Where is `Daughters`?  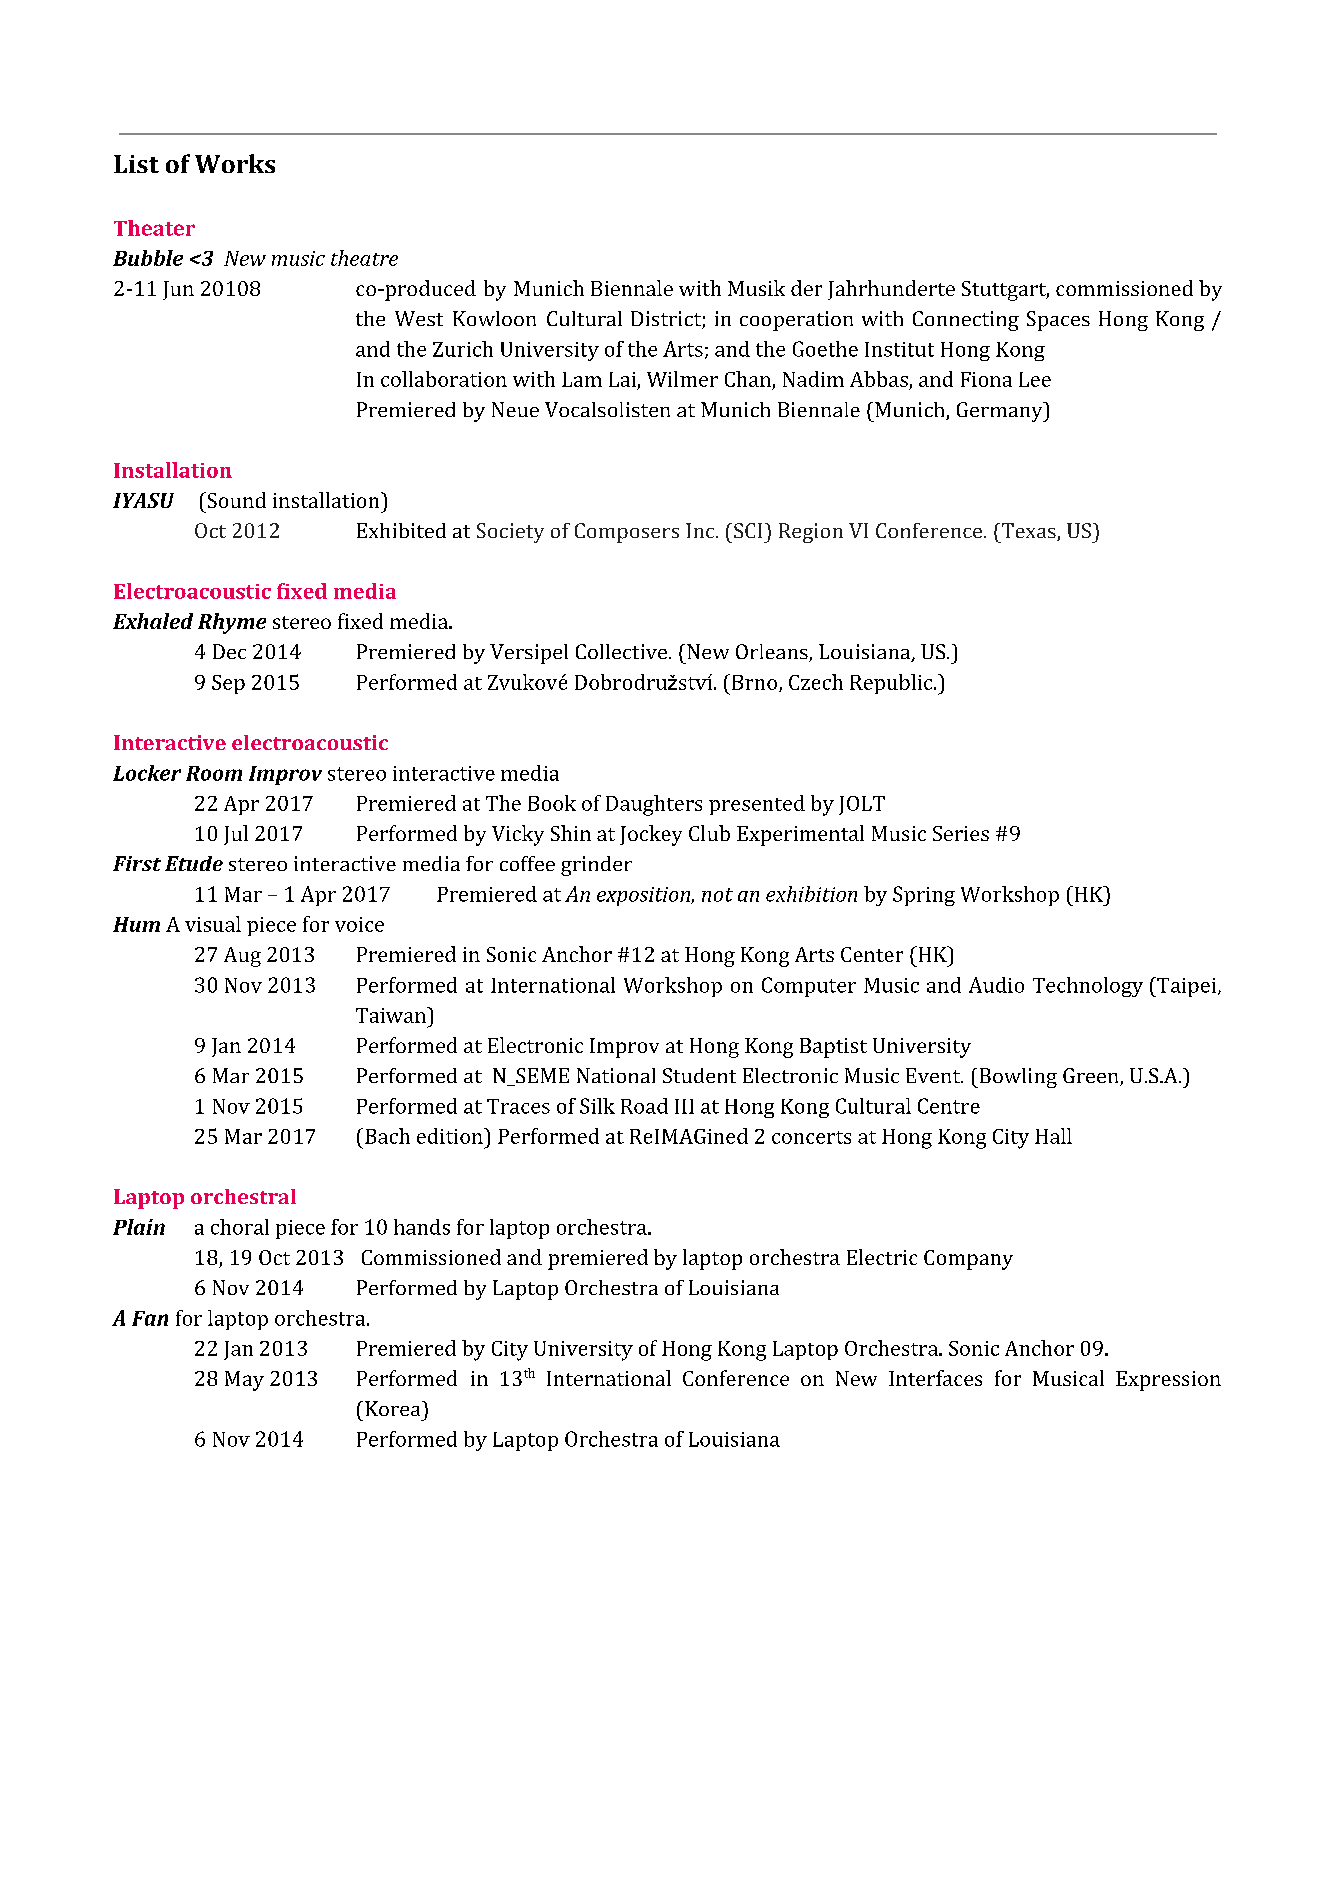 Daughters is located at coordinates (654, 805).
